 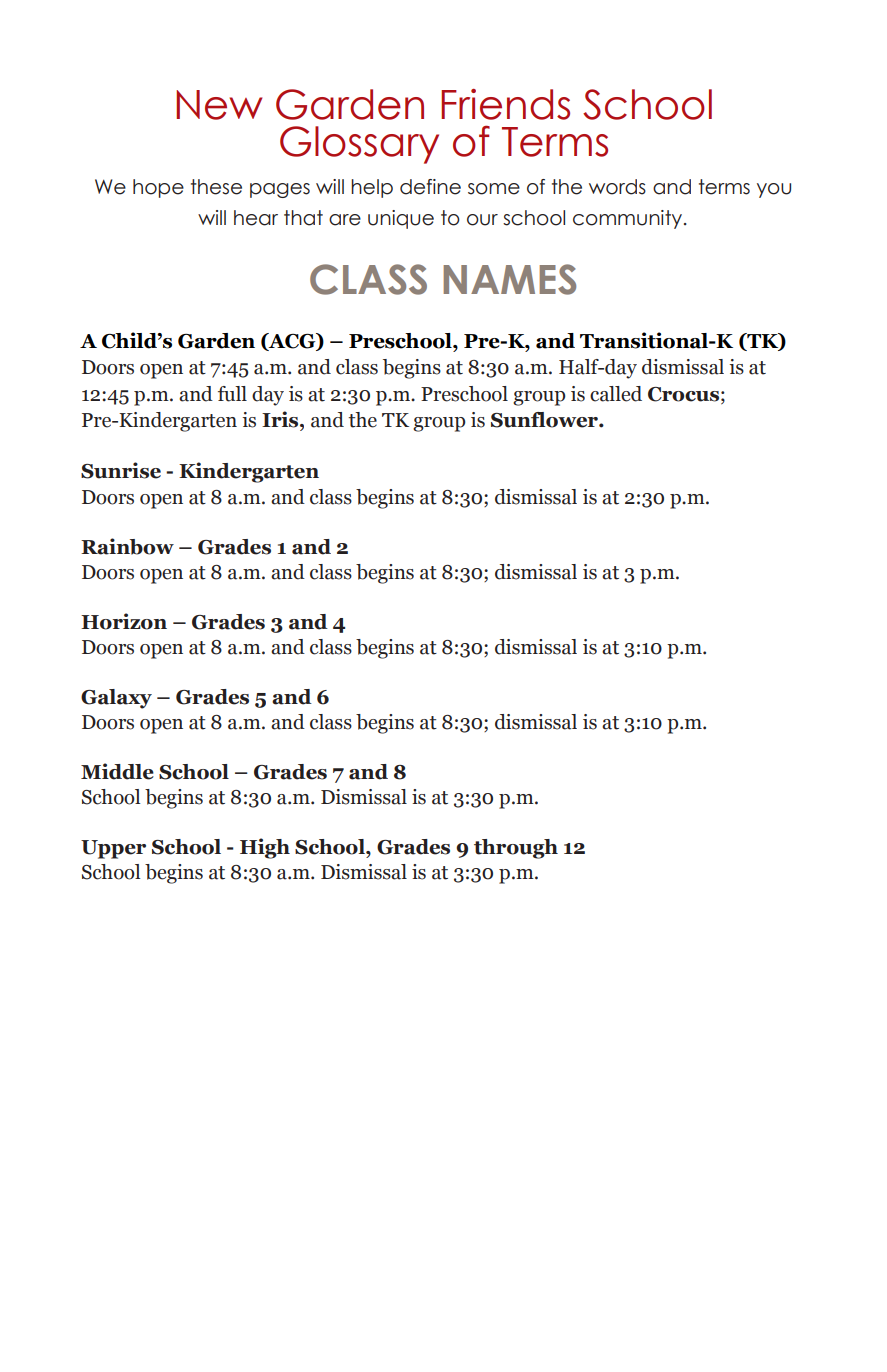 I want to click on Iris, so click(x=281, y=419).
